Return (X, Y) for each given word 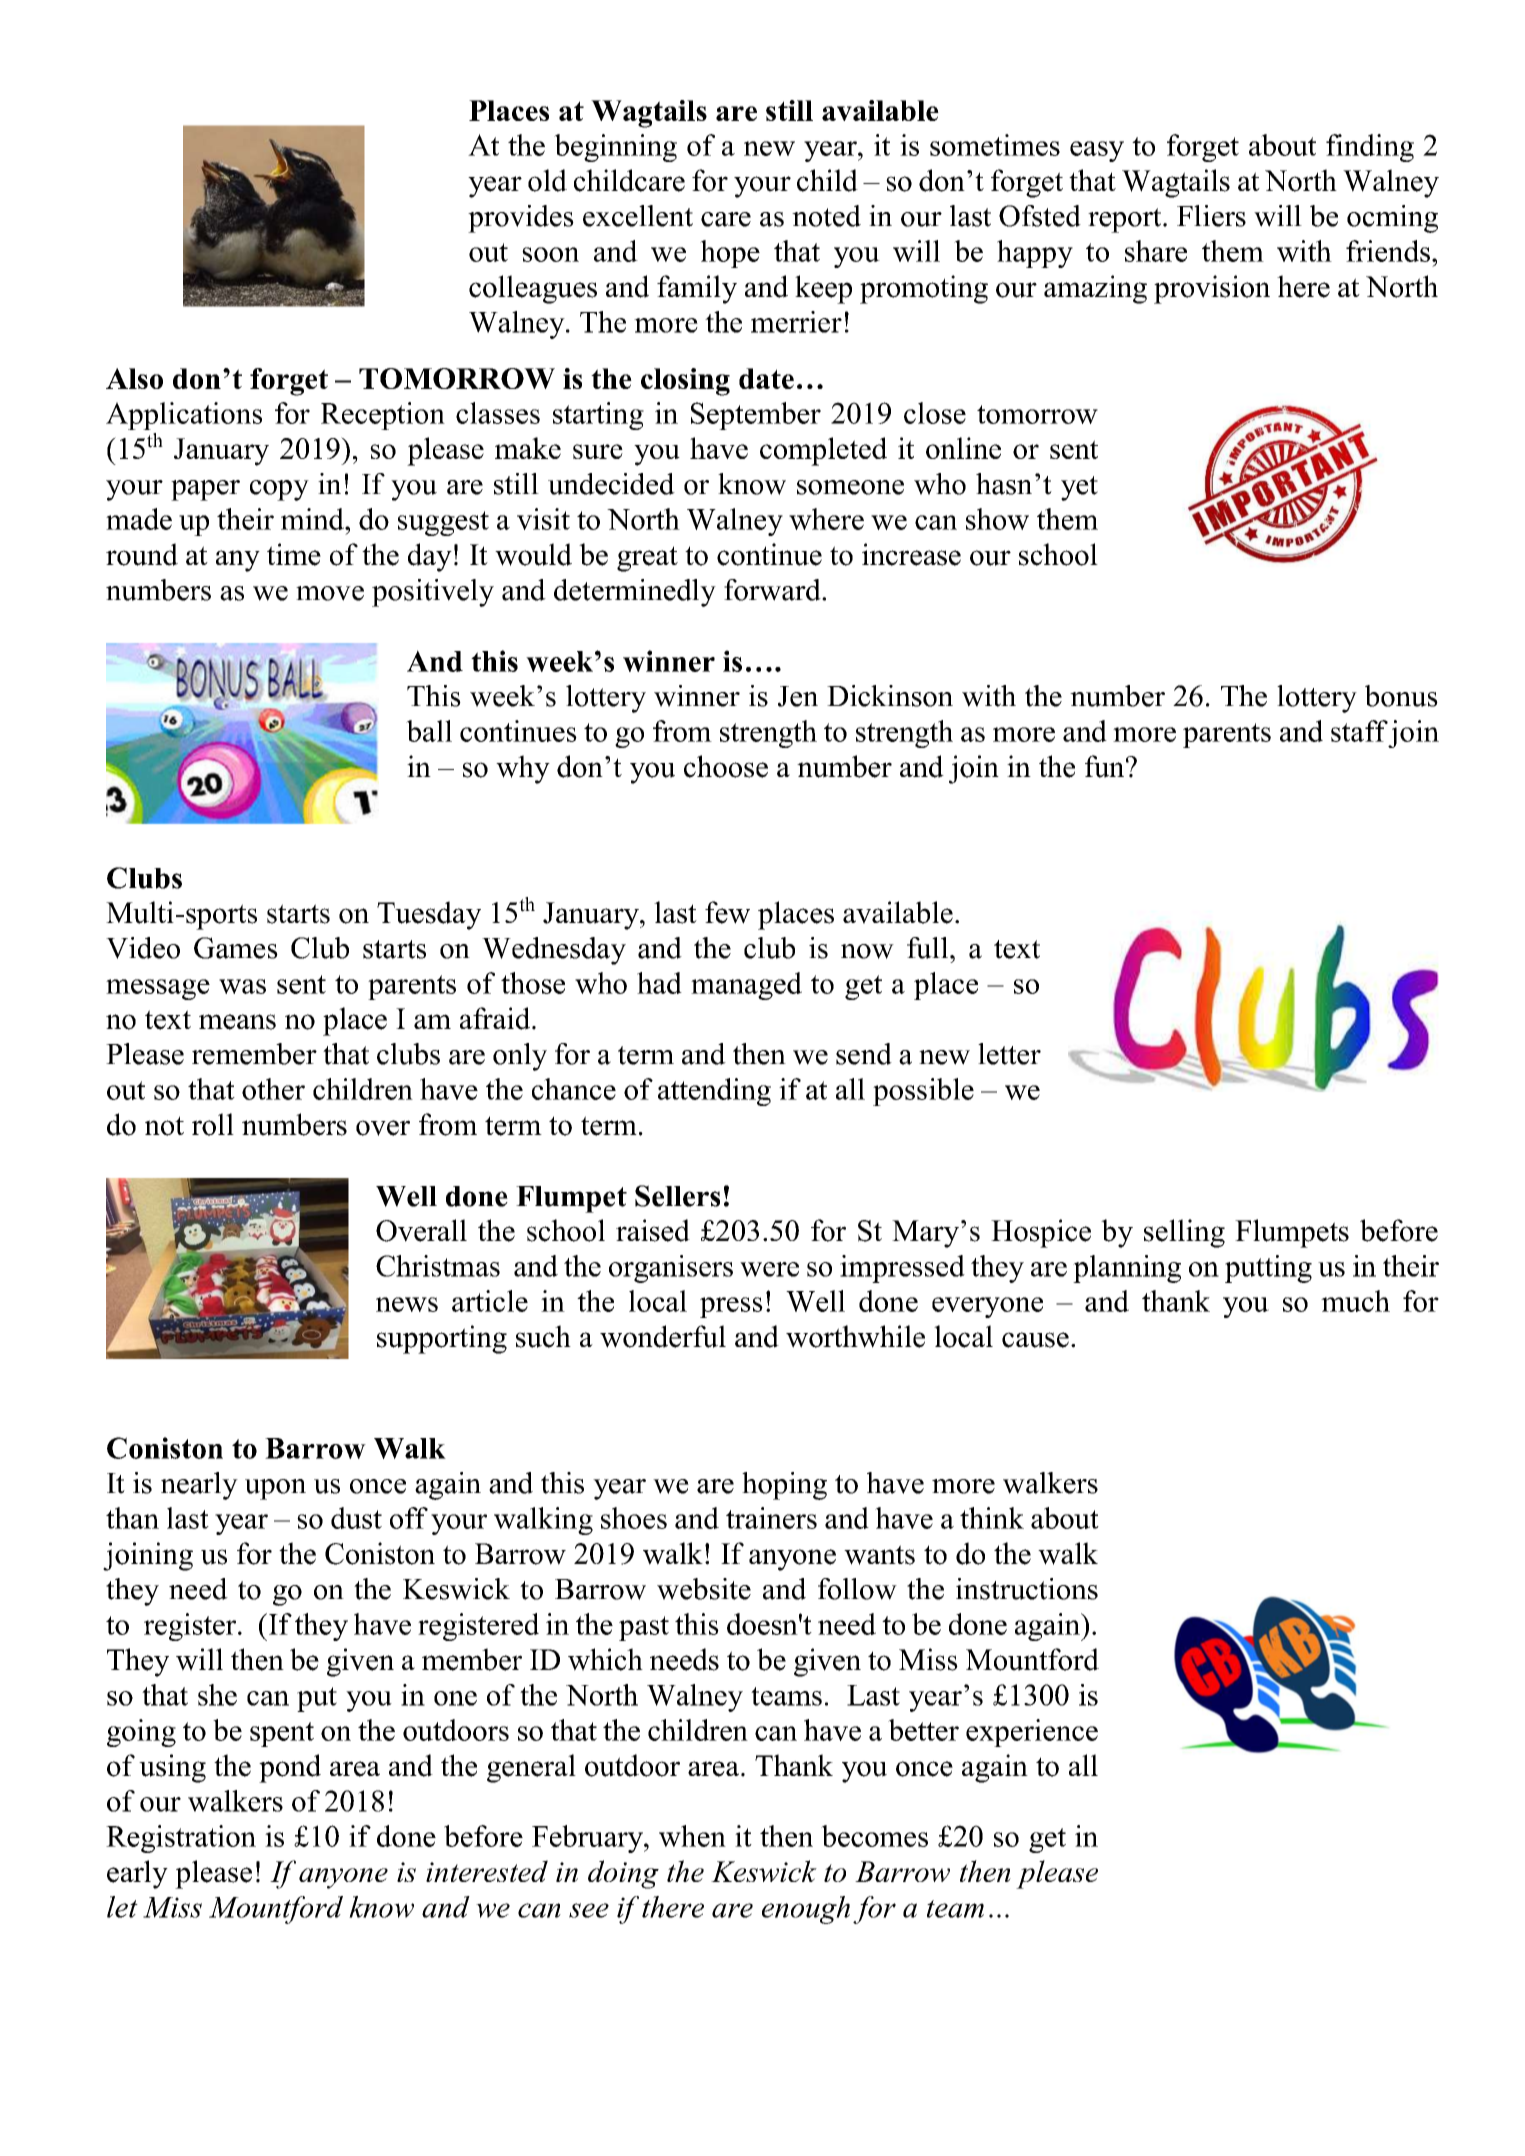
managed (746, 986)
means (237, 1022)
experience (1032, 1733)
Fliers (1211, 216)
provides (521, 219)
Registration (181, 1839)
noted (826, 216)
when (692, 1836)
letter (1009, 1054)
